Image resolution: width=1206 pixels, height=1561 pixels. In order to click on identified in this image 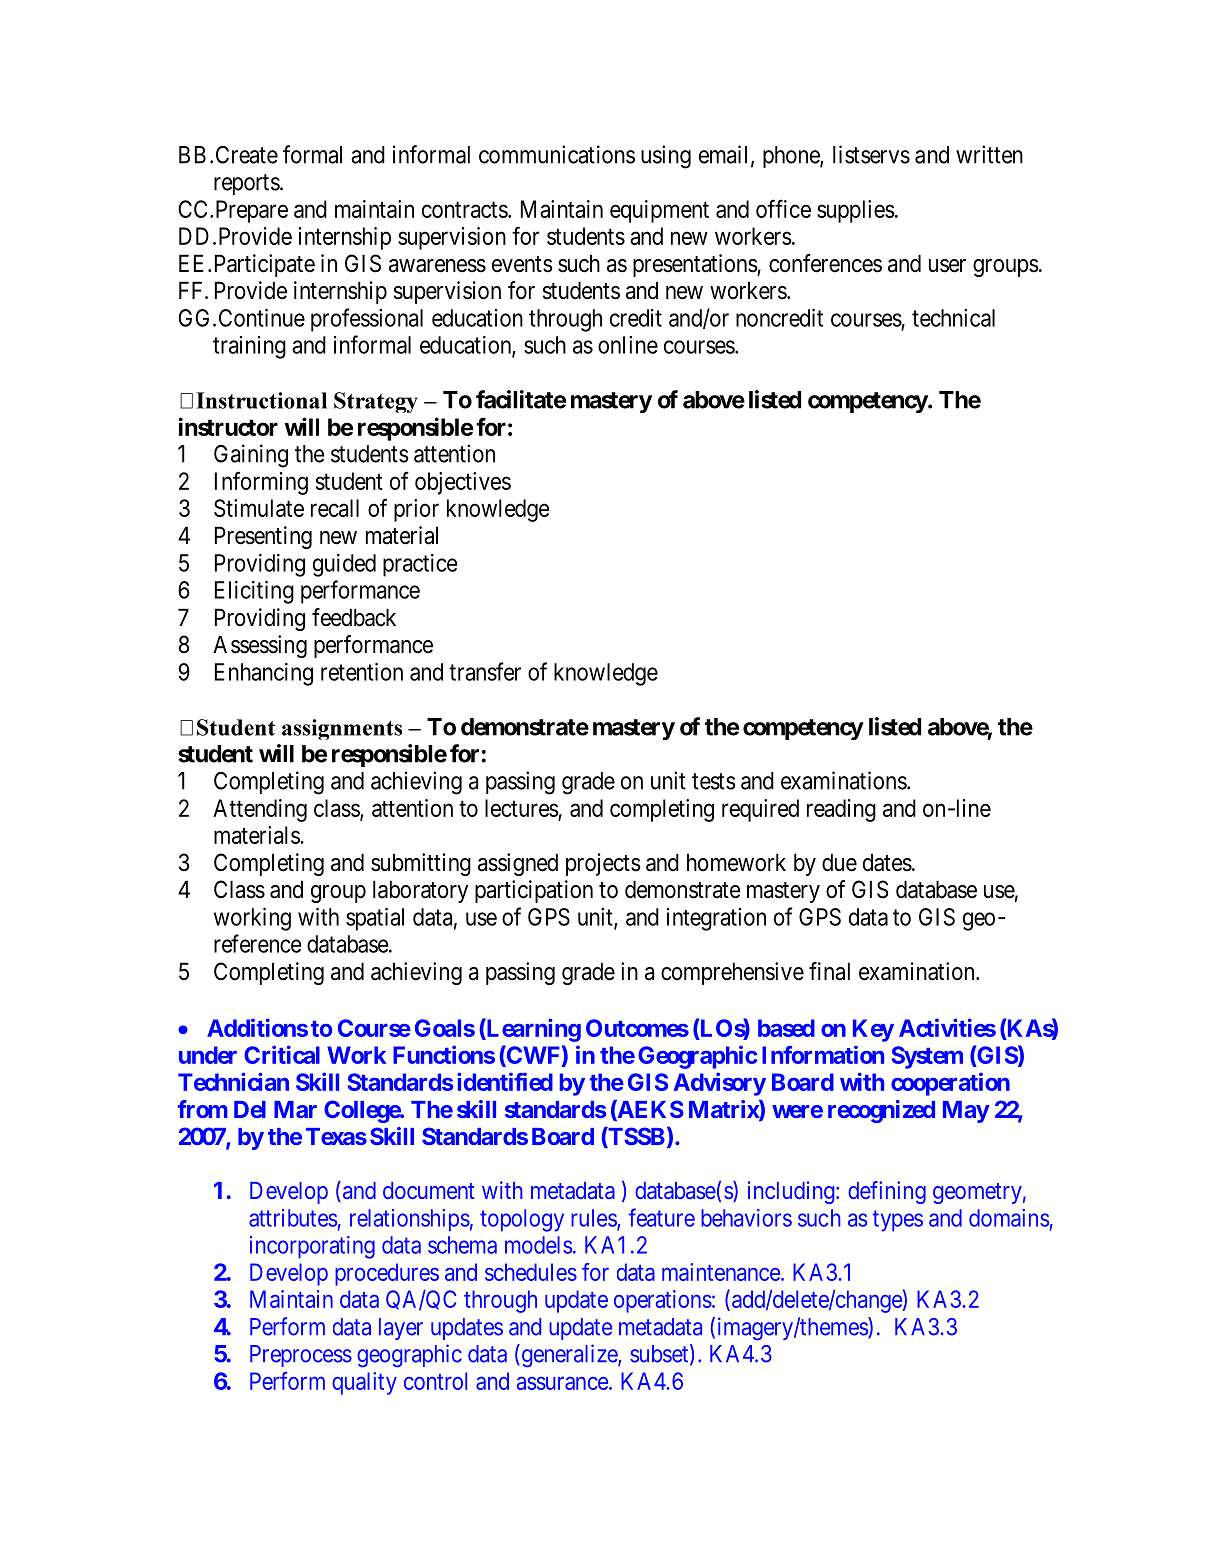, I will do `click(505, 1081)`.
